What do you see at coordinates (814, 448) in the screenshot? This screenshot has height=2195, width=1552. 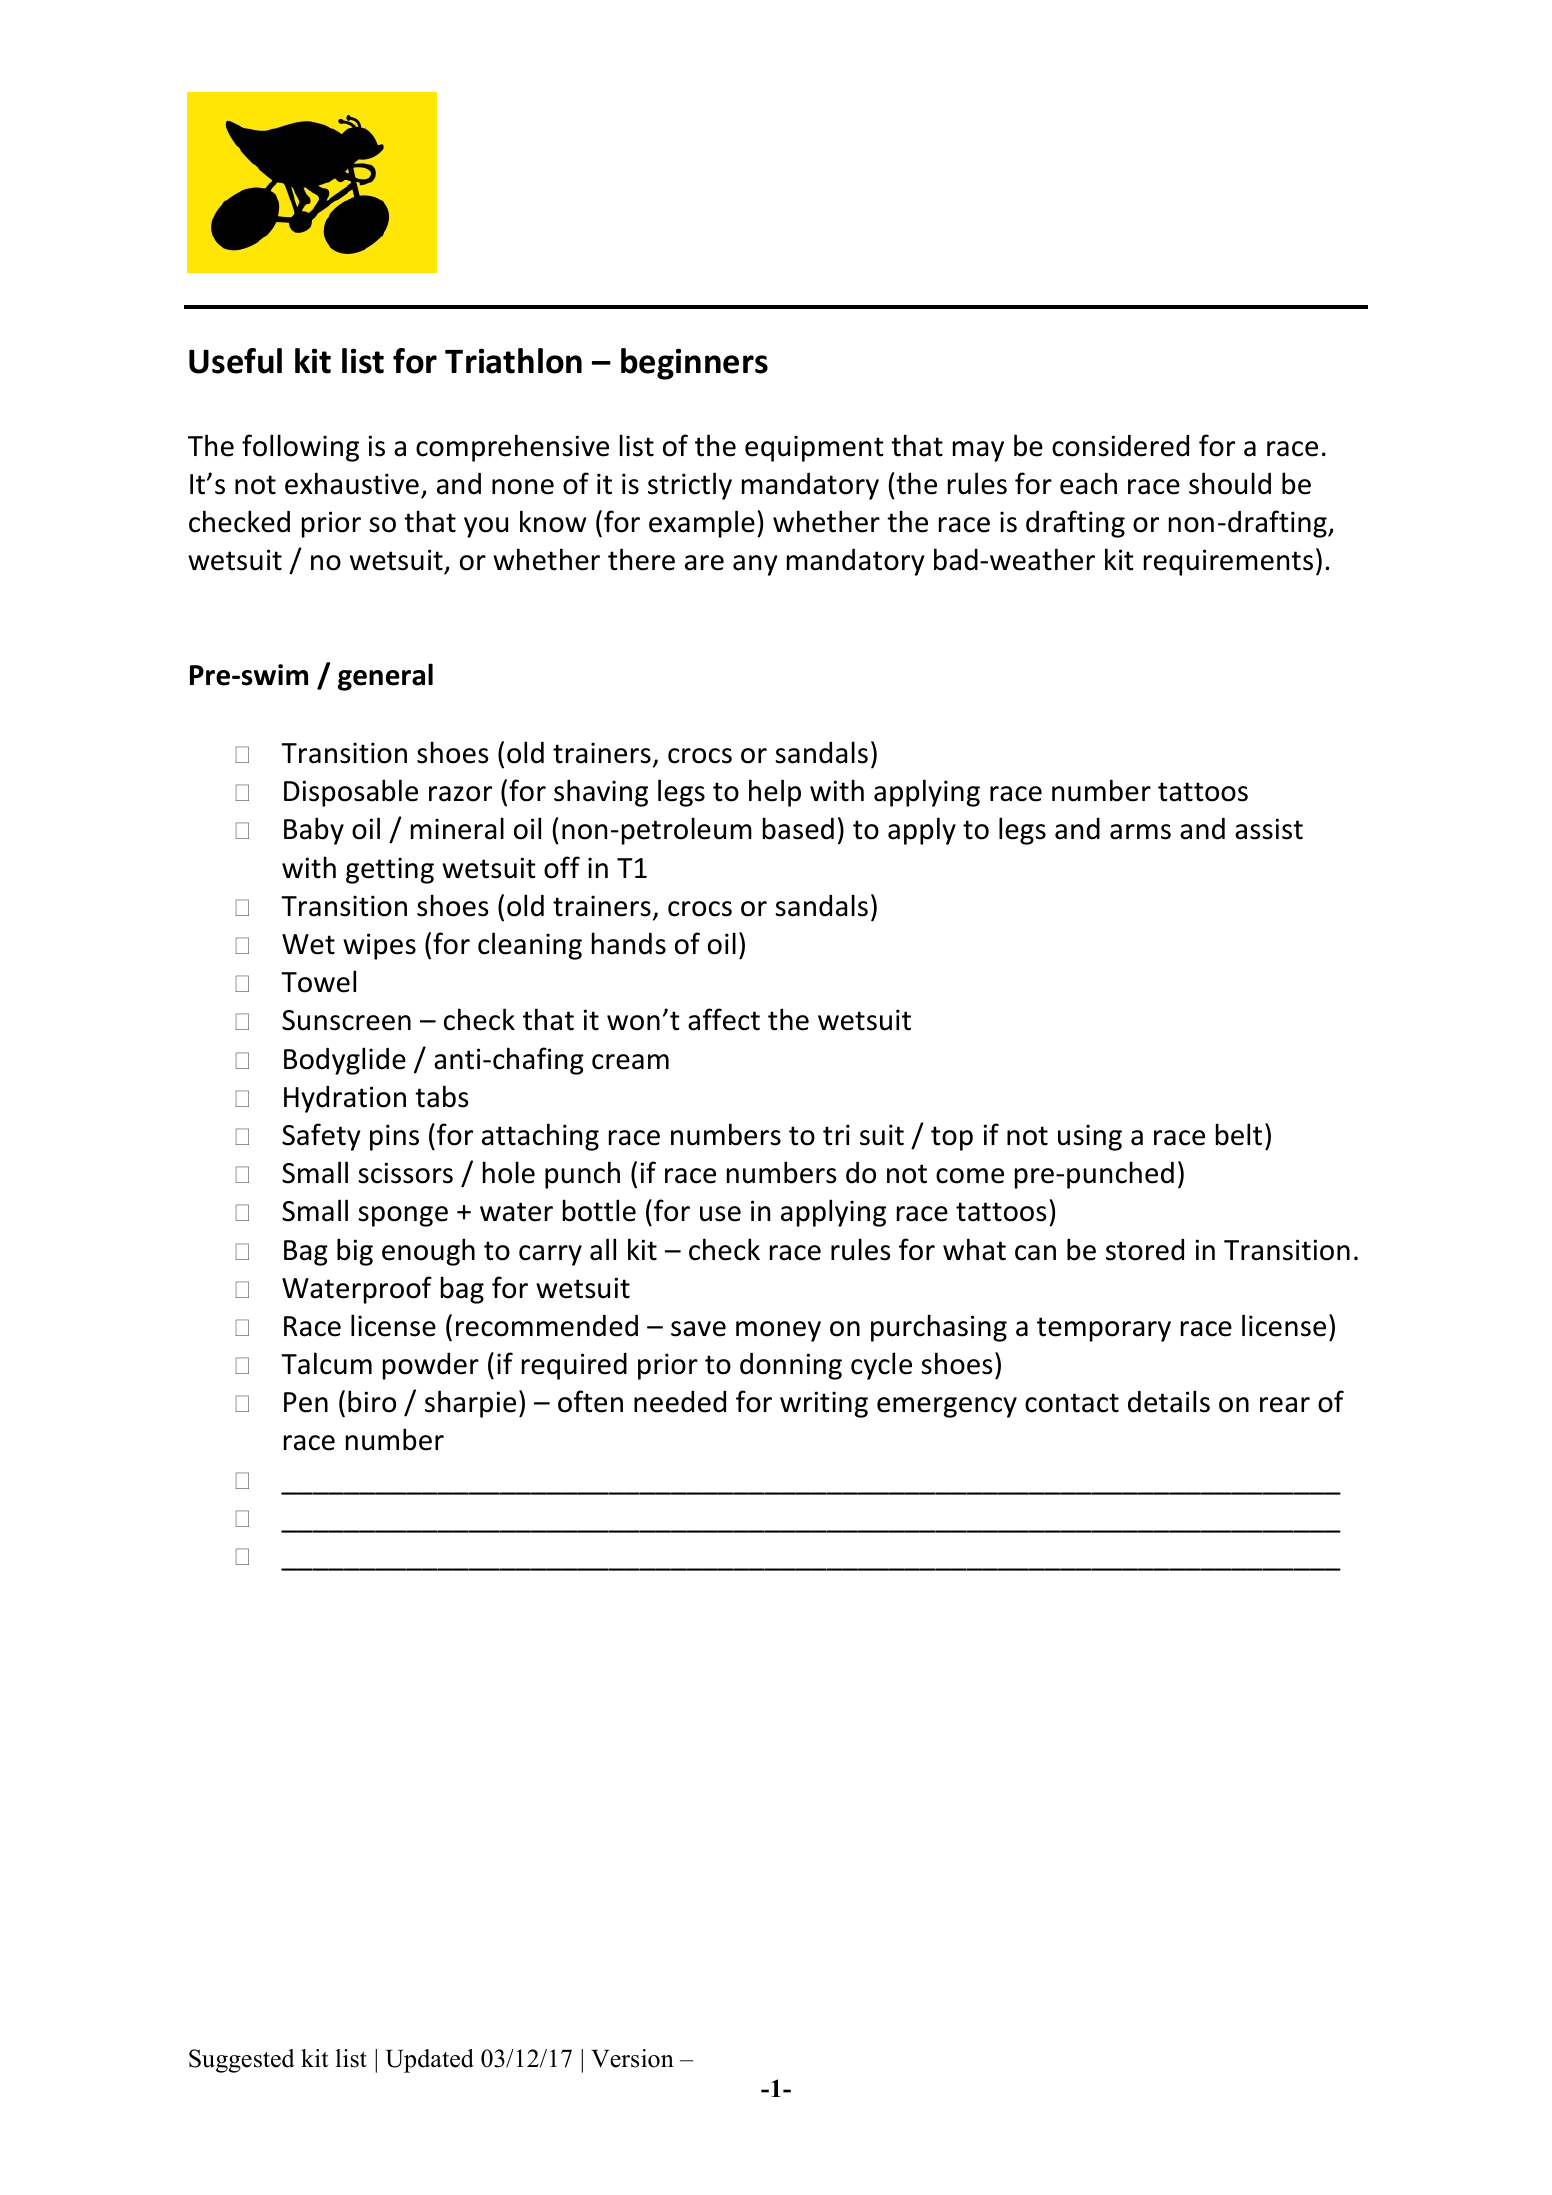 I see `equipment` at bounding box center [814, 448].
